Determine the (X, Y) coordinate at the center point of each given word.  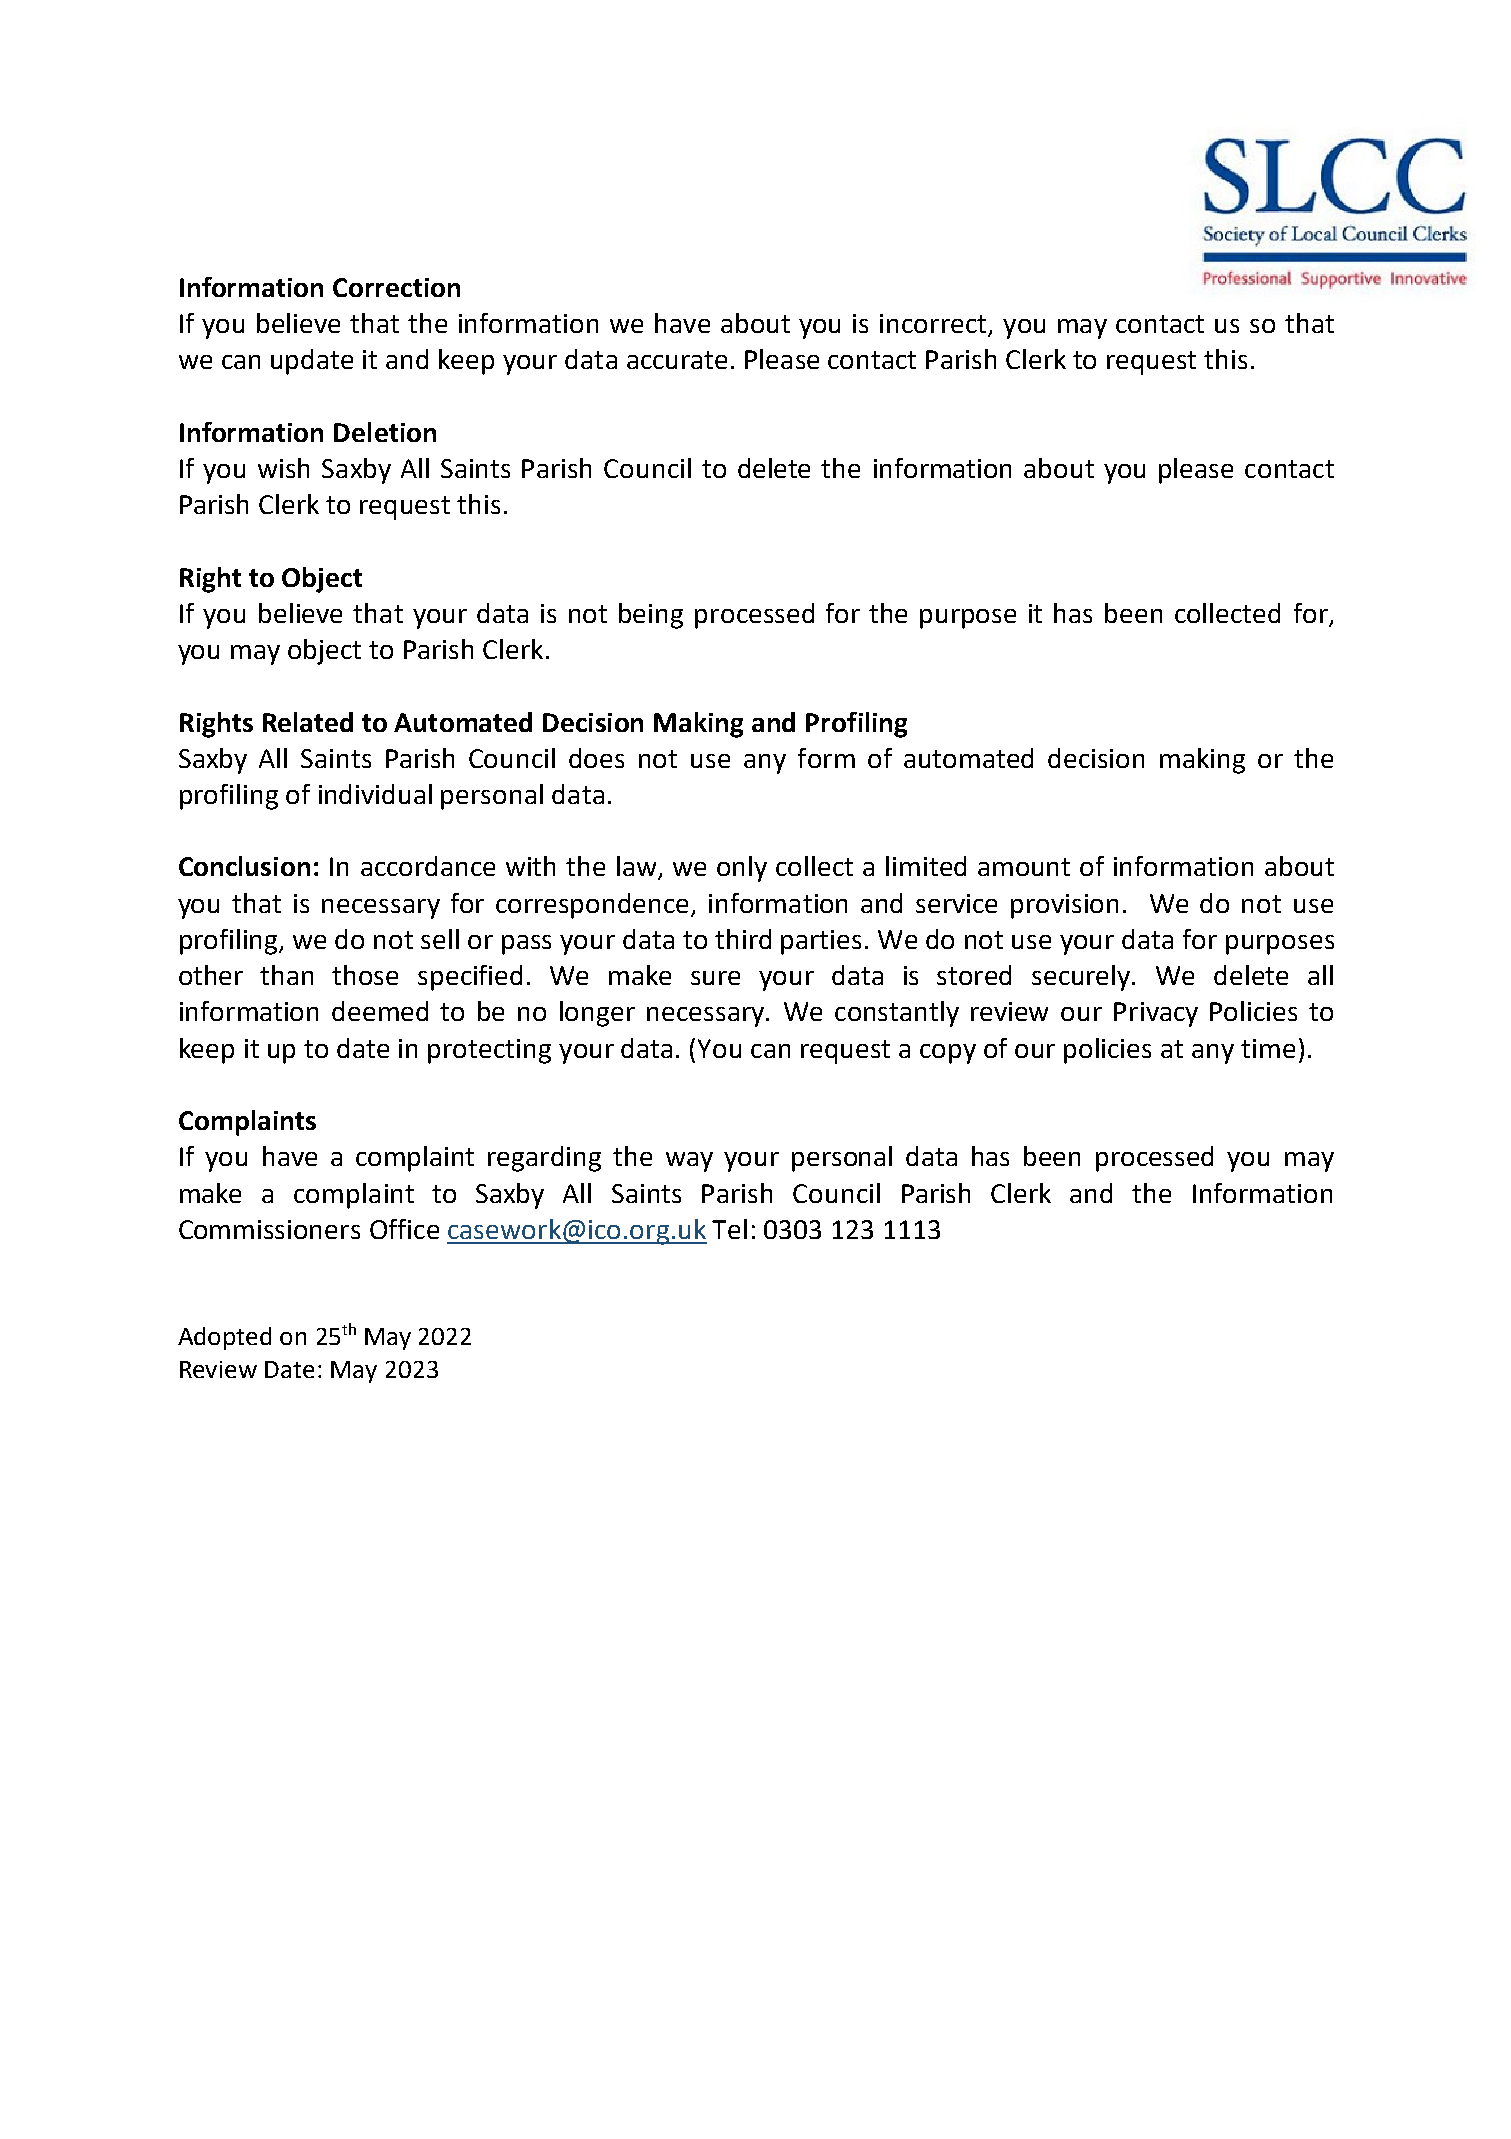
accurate (677, 360)
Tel (729, 1229)
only (742, 869)
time (1268, 1048)
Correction (396, 287)
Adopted (224, 1338)
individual (375, 794)
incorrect (934, 325)
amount (1024, 867)
